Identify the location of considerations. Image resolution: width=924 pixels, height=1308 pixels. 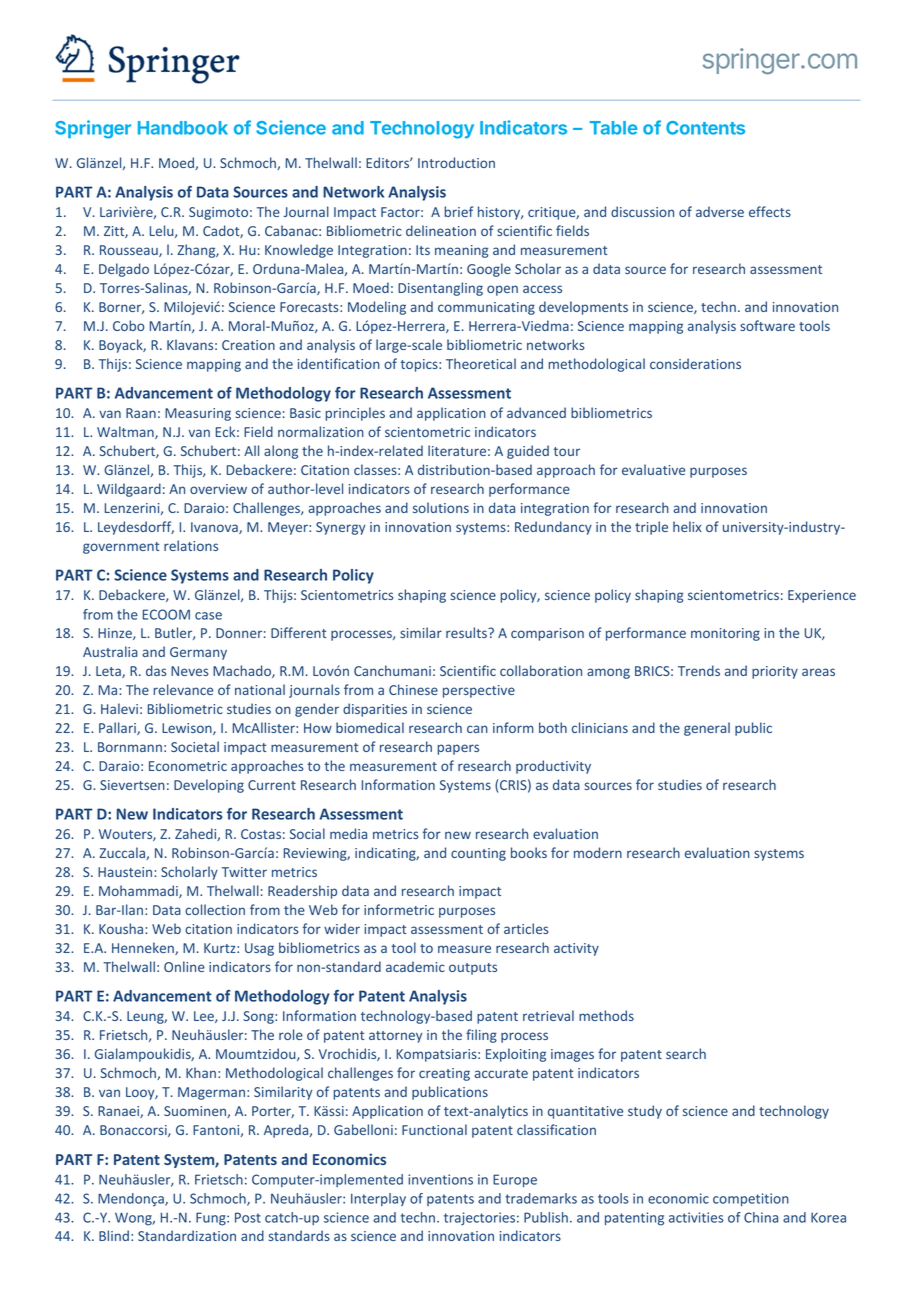
(695, 363).
